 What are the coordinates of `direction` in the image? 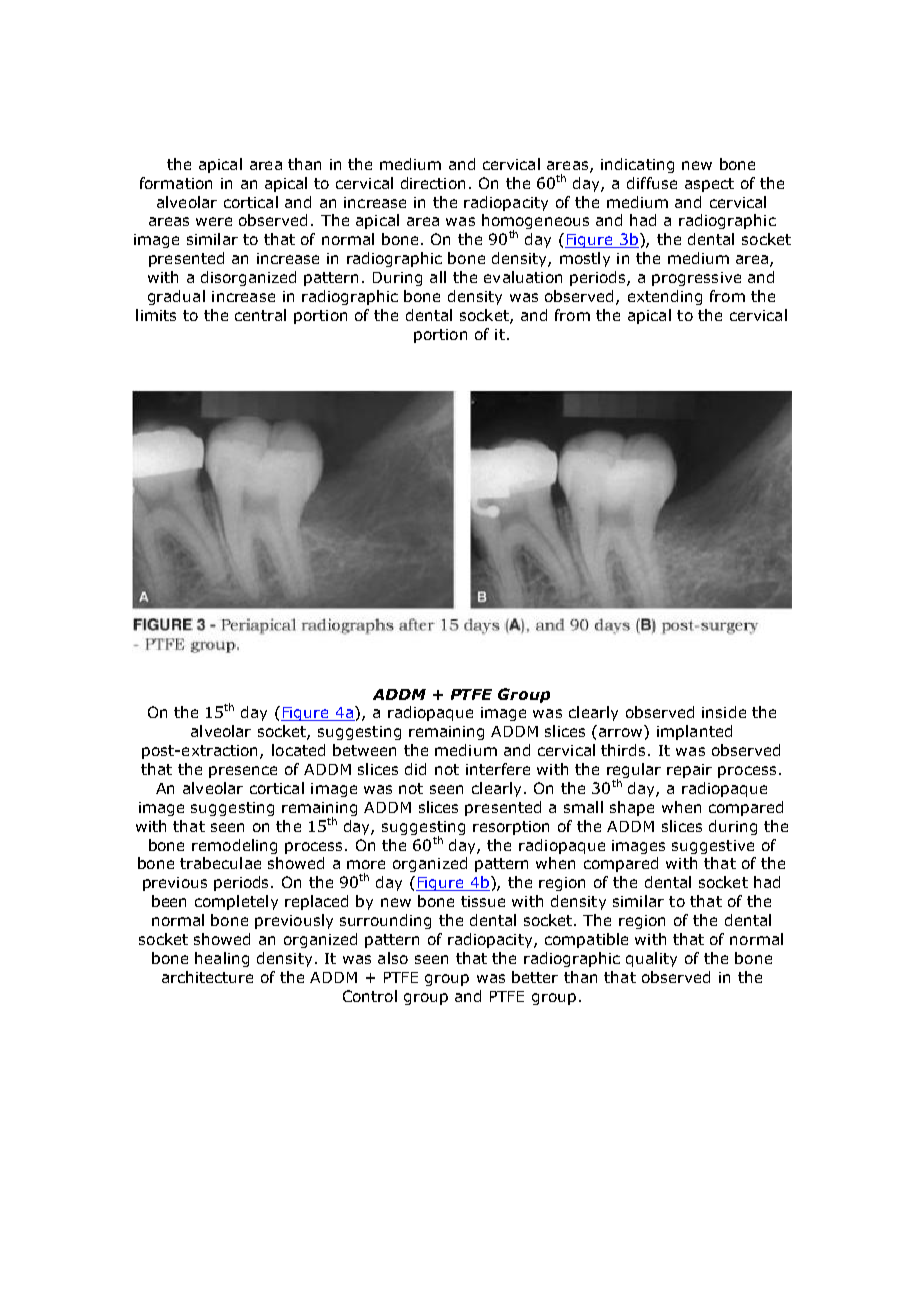 It's located at (433, 183).
